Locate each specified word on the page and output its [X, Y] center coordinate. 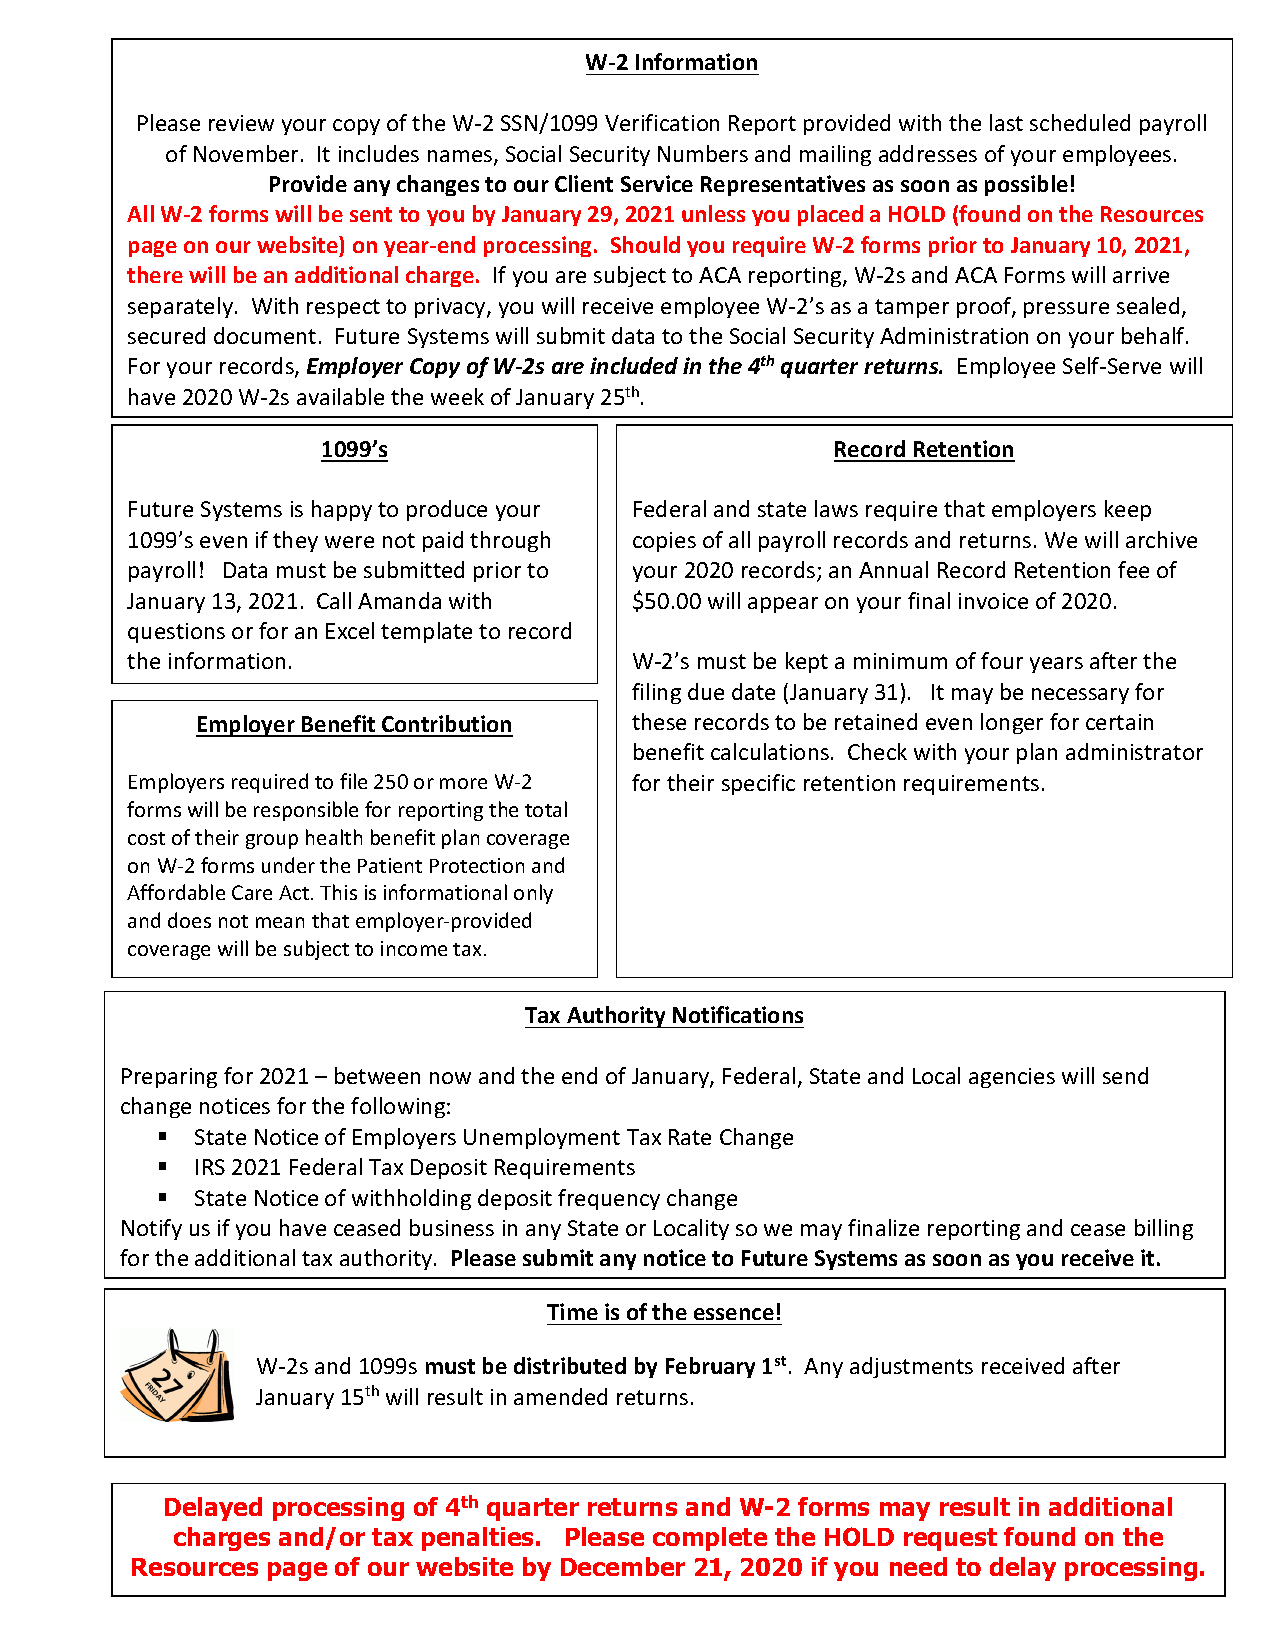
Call [334, 600]
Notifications [738, 1014]
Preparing [169, 1078]
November [246, 153]
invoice [993, 601]
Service [657, 183]
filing [656, 693]
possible [1026, 185]
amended [560, 1396]
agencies [1012, 1078]
